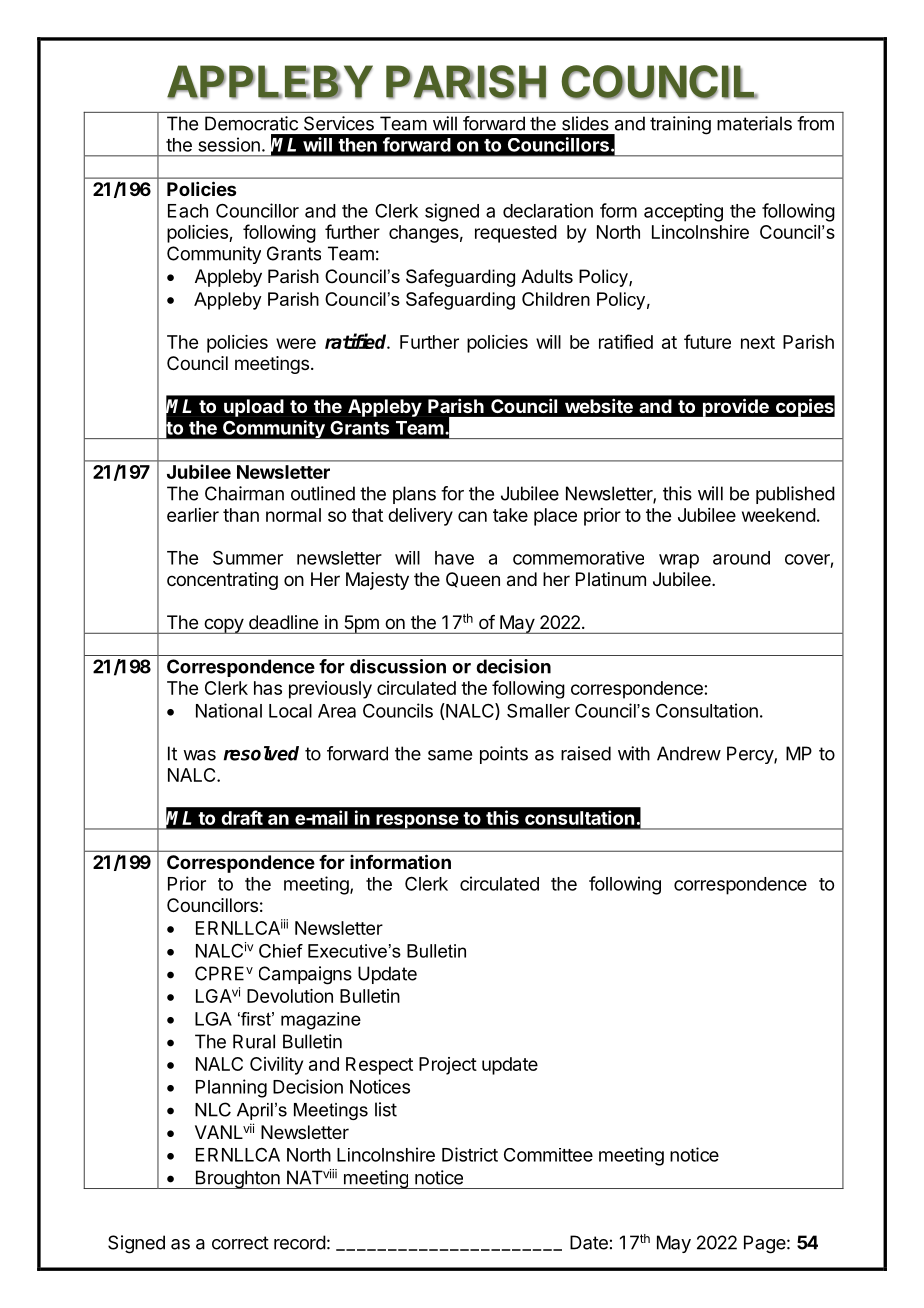 This screenshot has width=924, height=1308. What do you see at coordinates (538, 710) in the screenshot?
I see `Smaller` at bounding box center [538, 710].
